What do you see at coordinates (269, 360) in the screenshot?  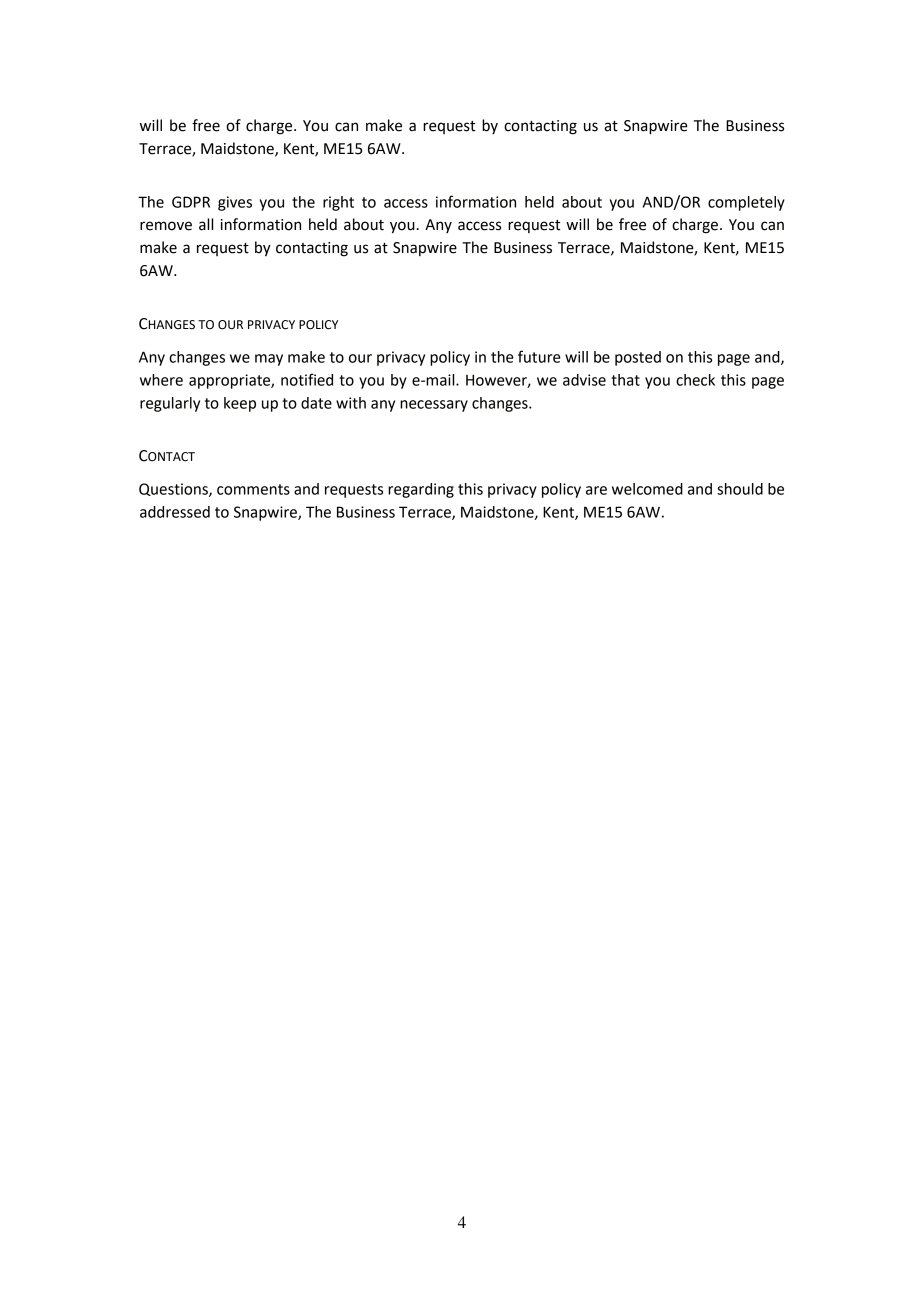 I see `may` at bounding box center [269, 360].
